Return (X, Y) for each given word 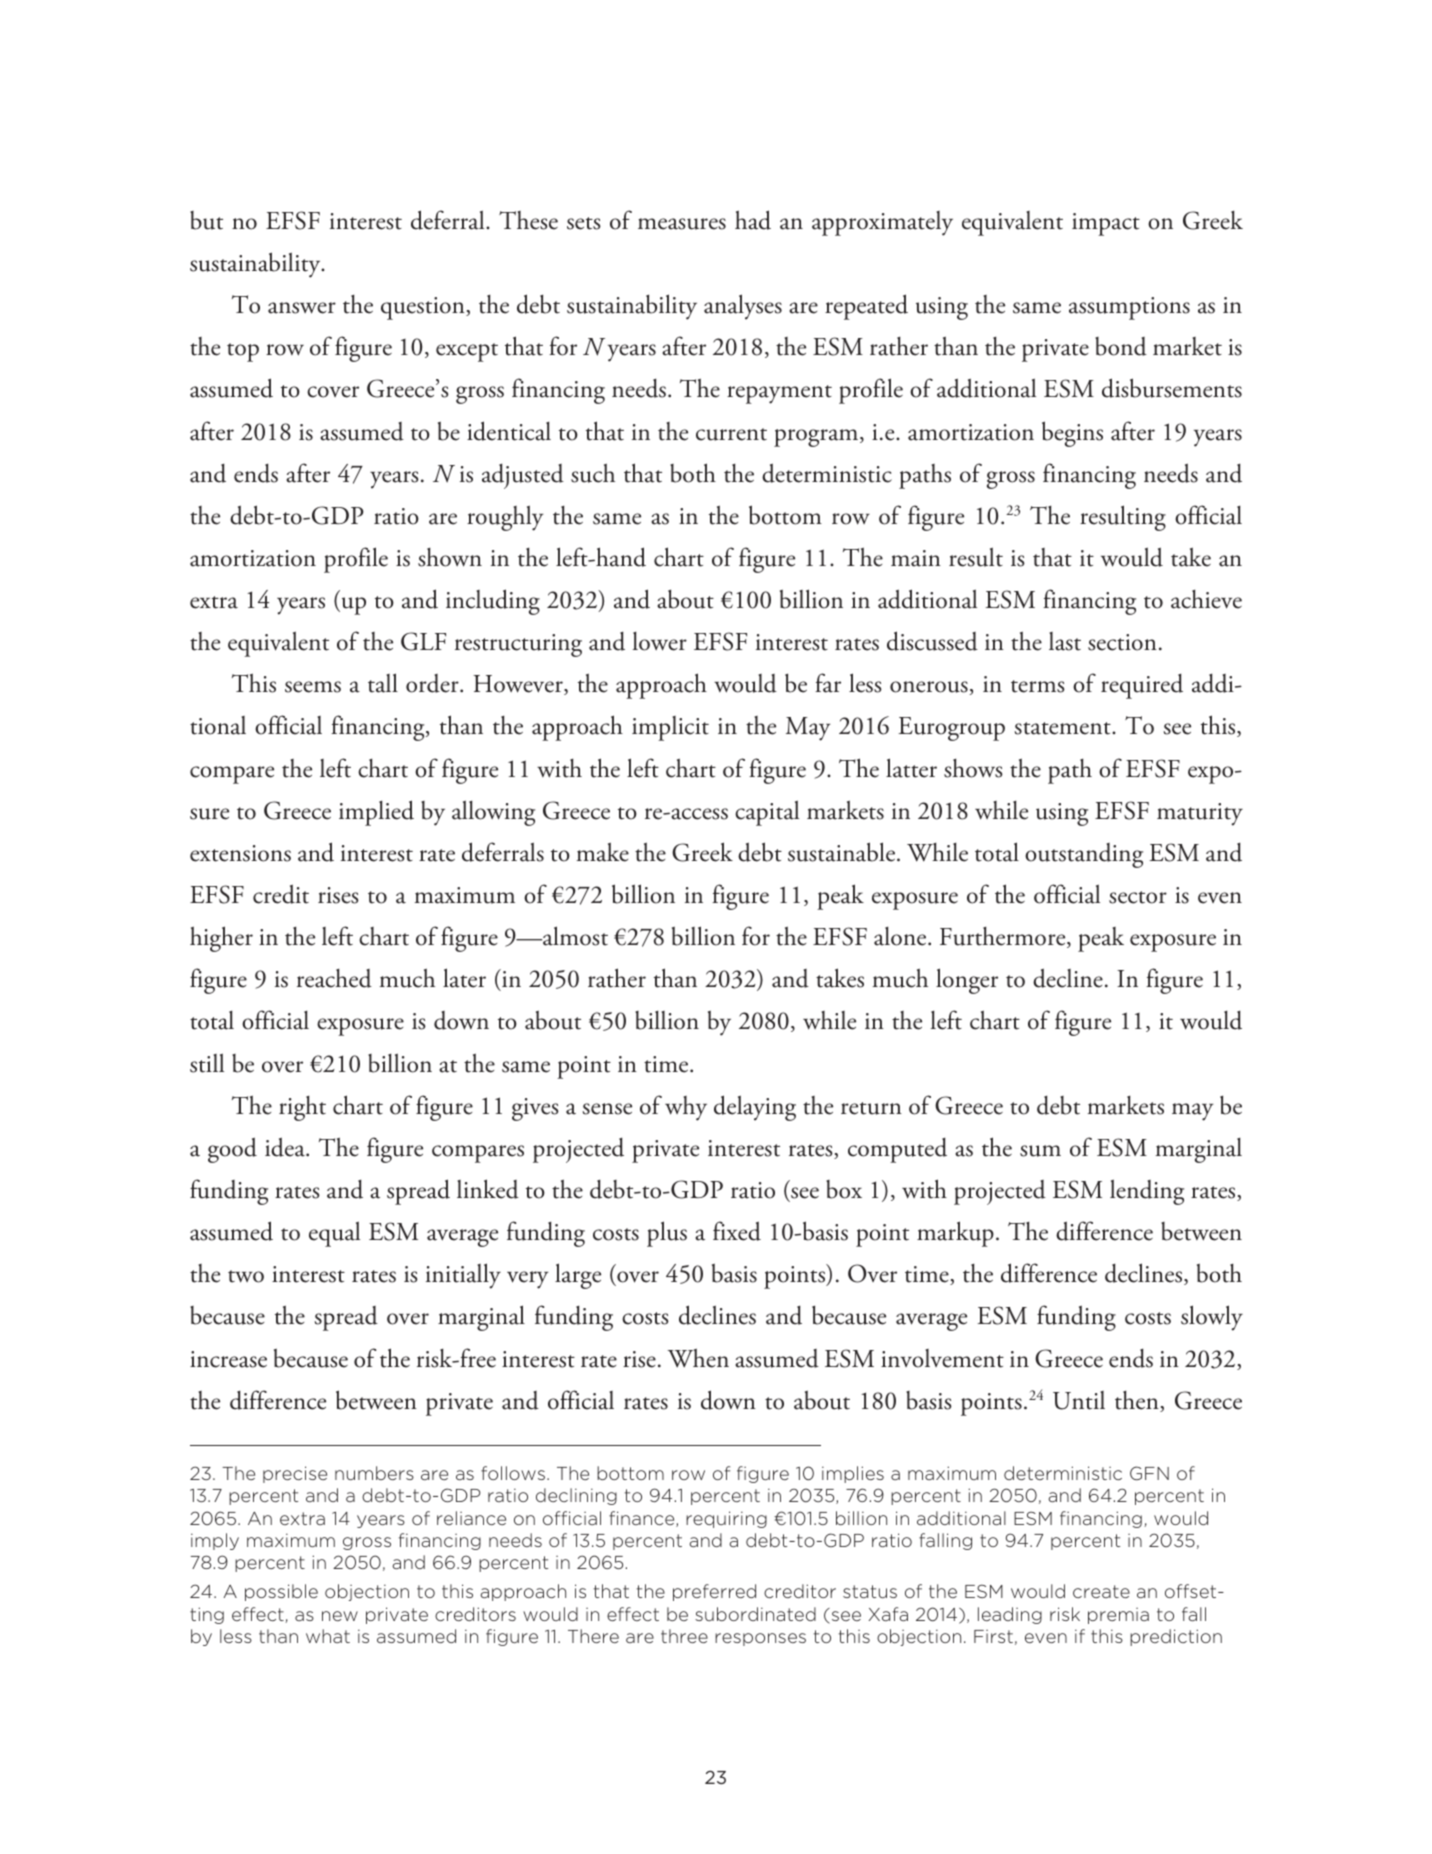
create (1101, 1591)
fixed (737, 1231)
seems (313, 687)
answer (302, 308)
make (602, 852)
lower (660, 641)
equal (334, 1234)
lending (1147, 1192)
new (340, 1616)
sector (1138, 897)
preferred (714, 1592)
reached (334, 978)
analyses (743, 307)
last (1065, 641)
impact (1106, 224)
